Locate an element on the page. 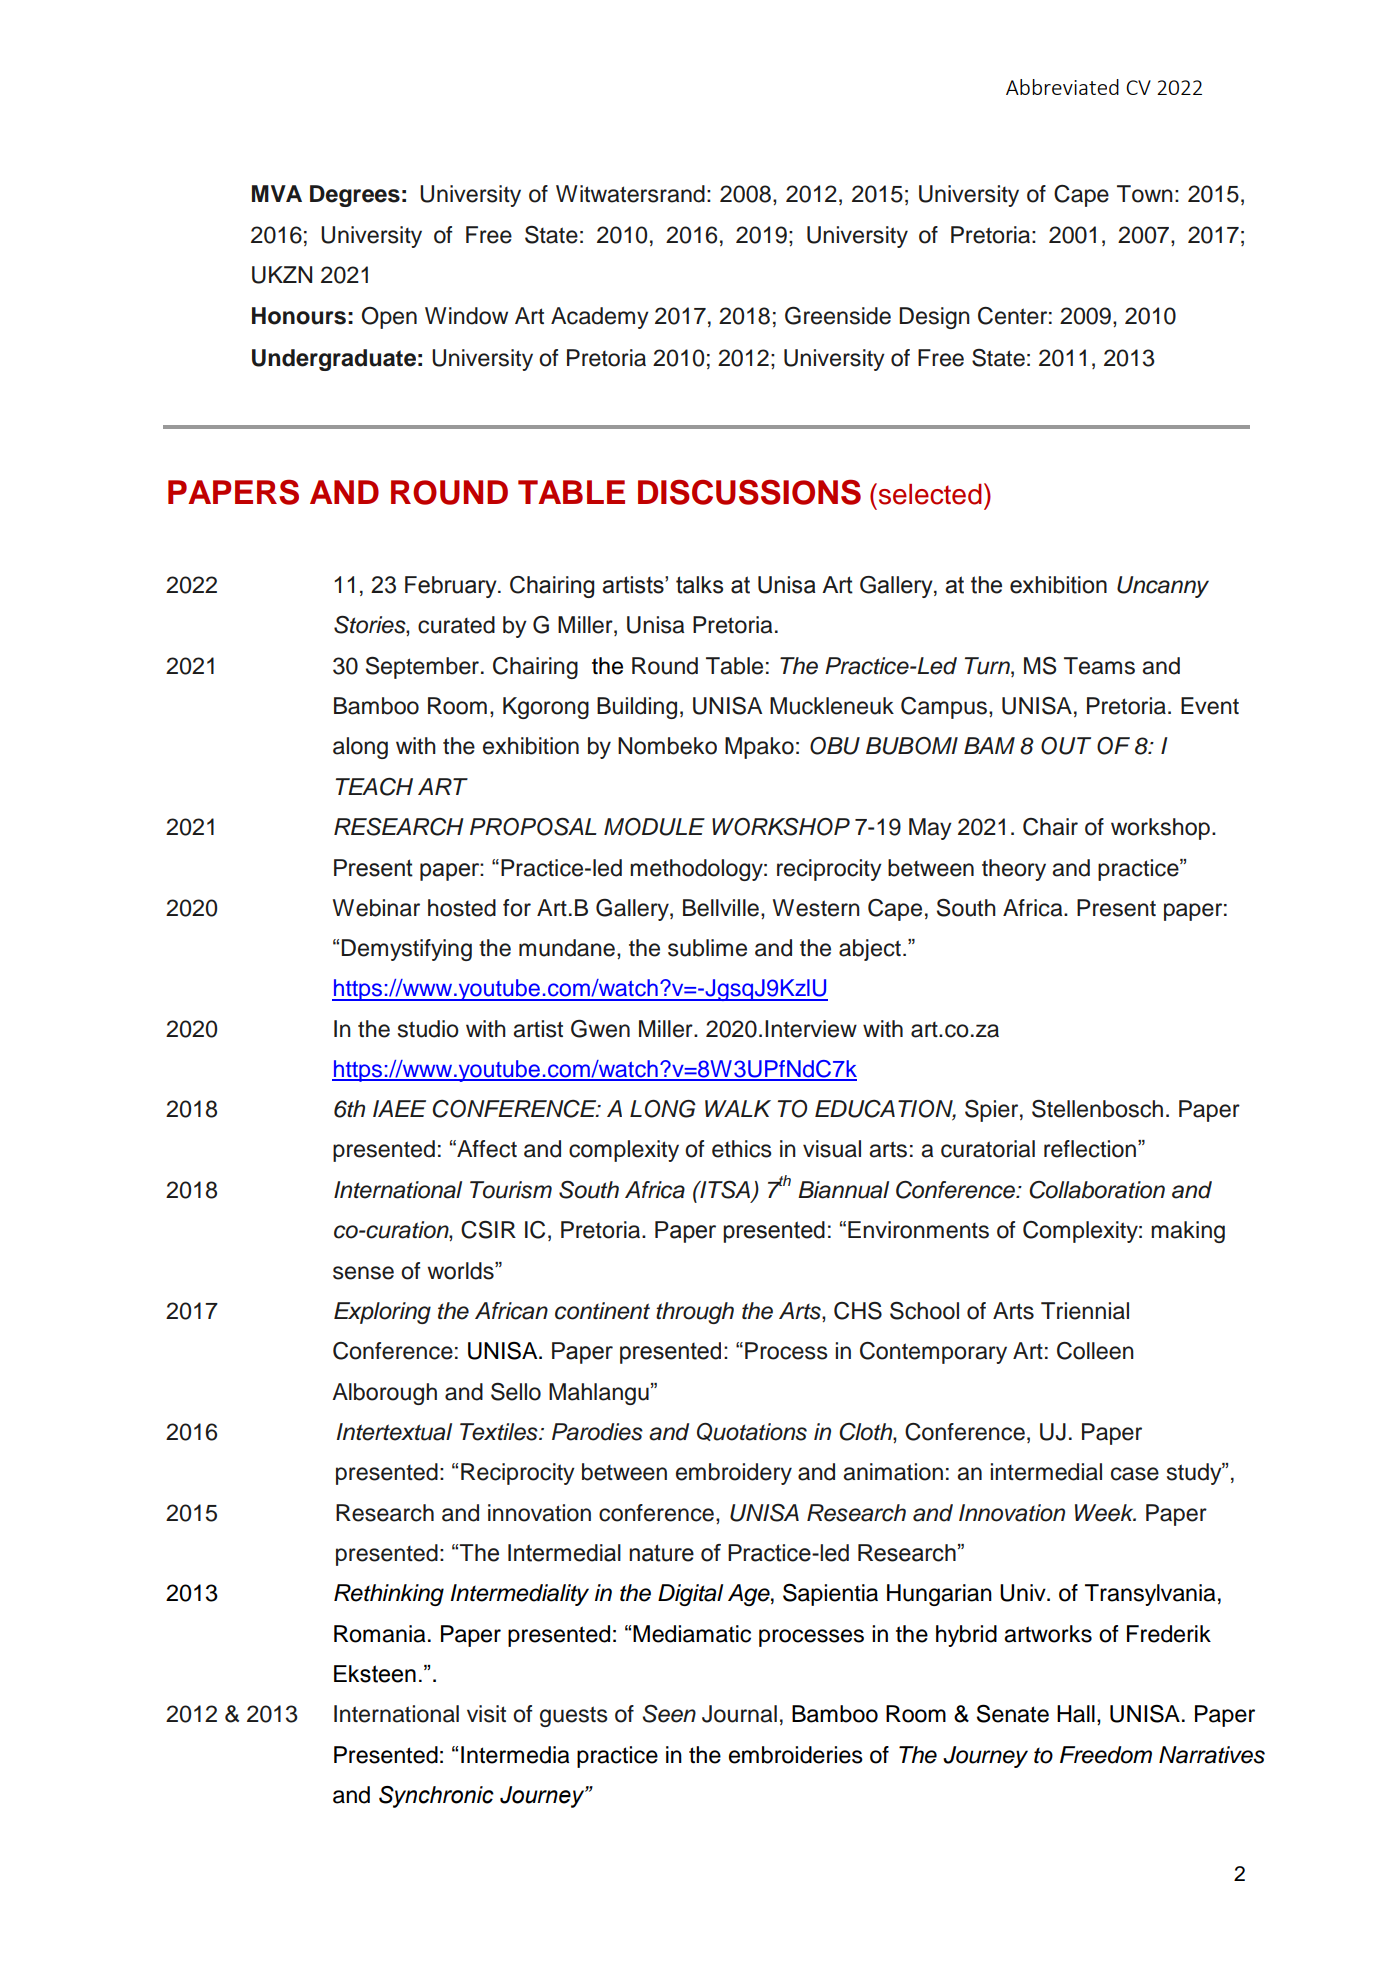 This document has width=1395, height=1973. Witwatersrand is located at coordinates (630, 194).
